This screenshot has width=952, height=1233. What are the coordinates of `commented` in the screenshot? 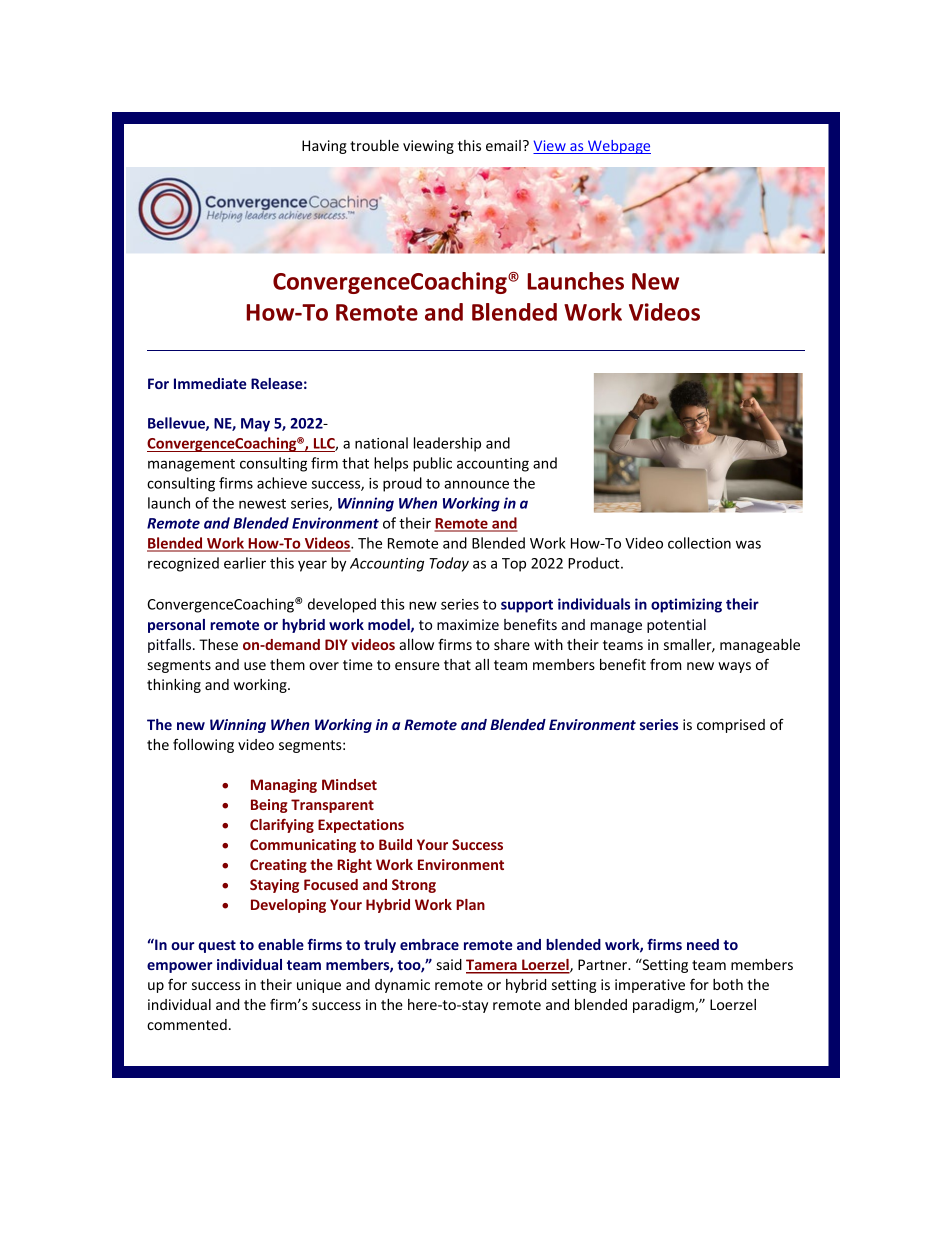 It's located at (187, 1024).
